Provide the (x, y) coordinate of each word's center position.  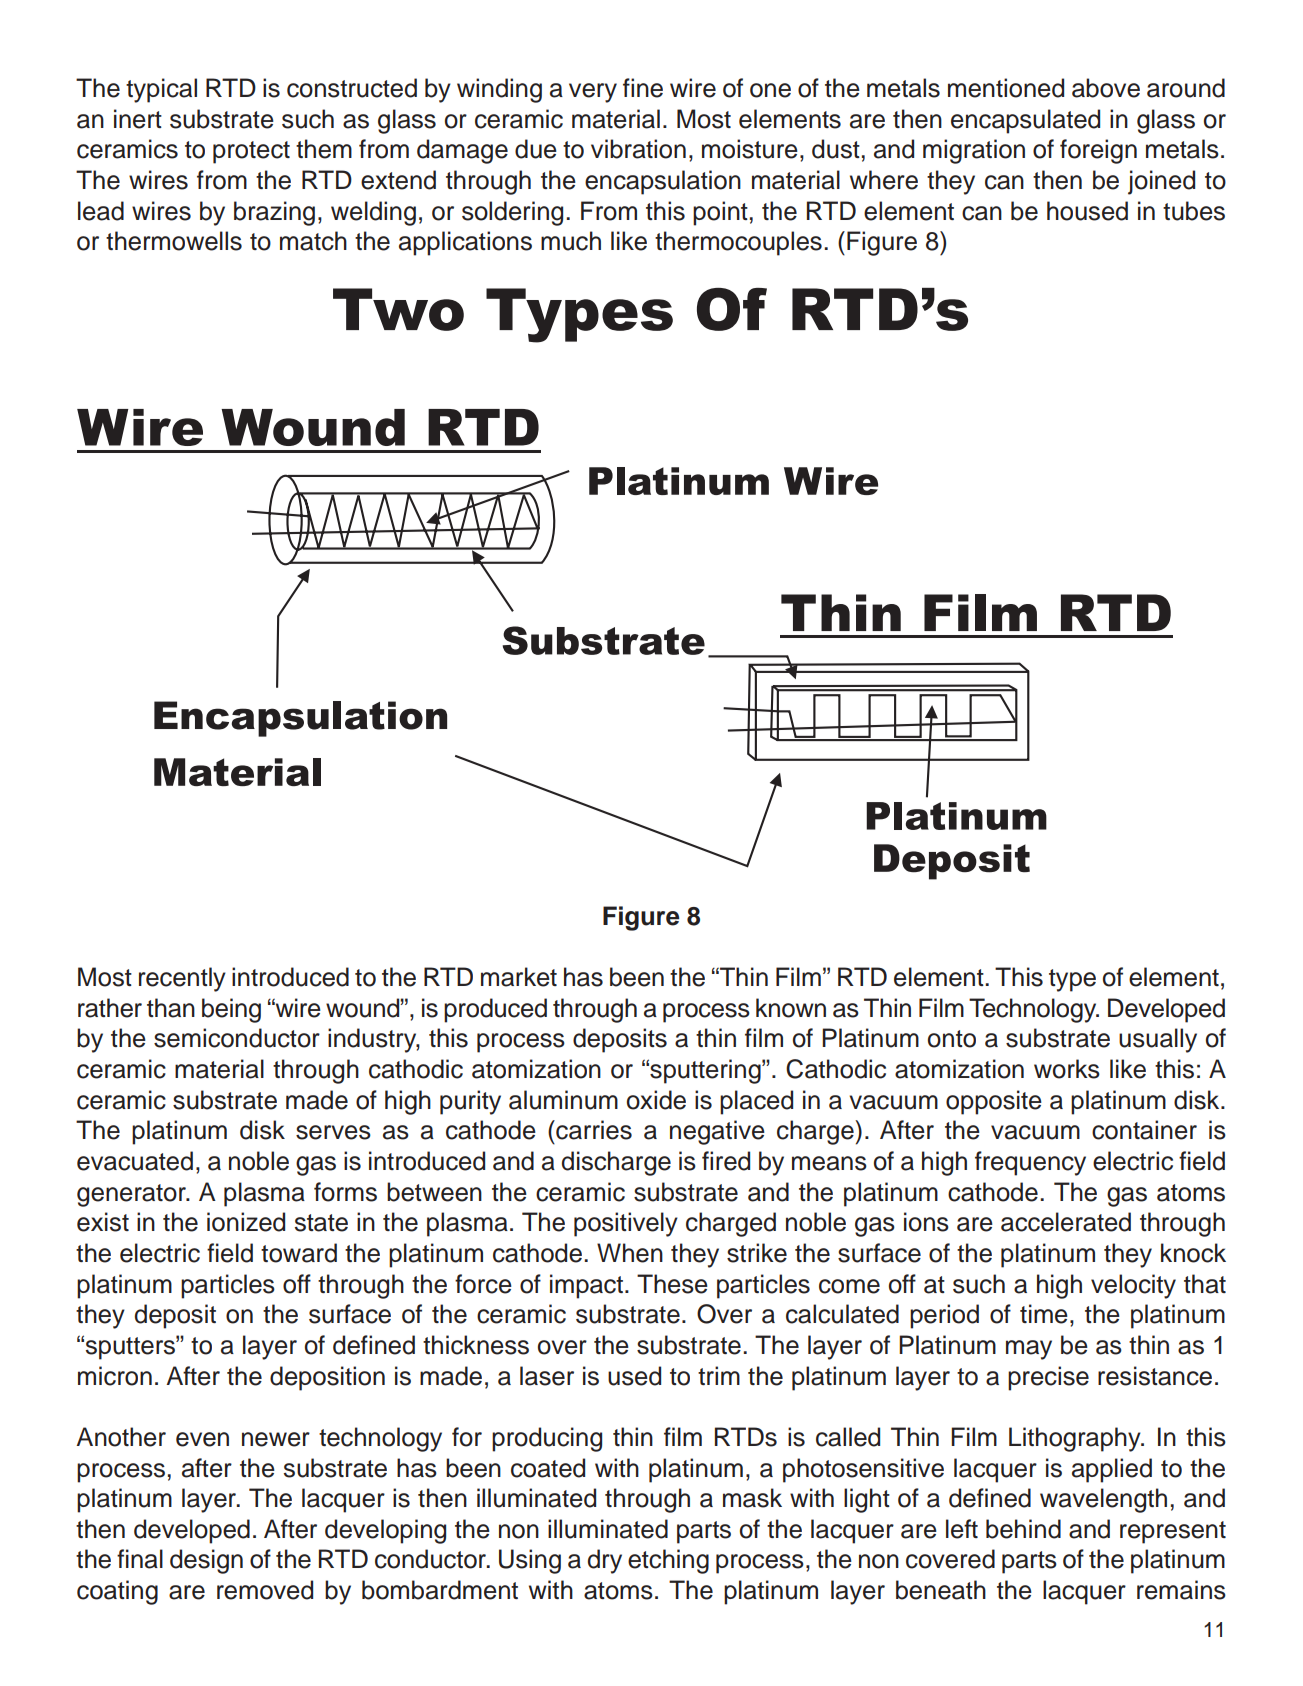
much (571, 241)
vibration (638, 149)
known (791, 1008)
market (519, 977)
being (231, 1010)
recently (182, 979)
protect (251, 152)
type (1072, 980)
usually (1158, 1040)
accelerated (1066, 1222)
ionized (246, 1222)
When (630, 1253)
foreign (1098, 151)
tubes (1194, 211)
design (206, 1561)
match (313, 241)
